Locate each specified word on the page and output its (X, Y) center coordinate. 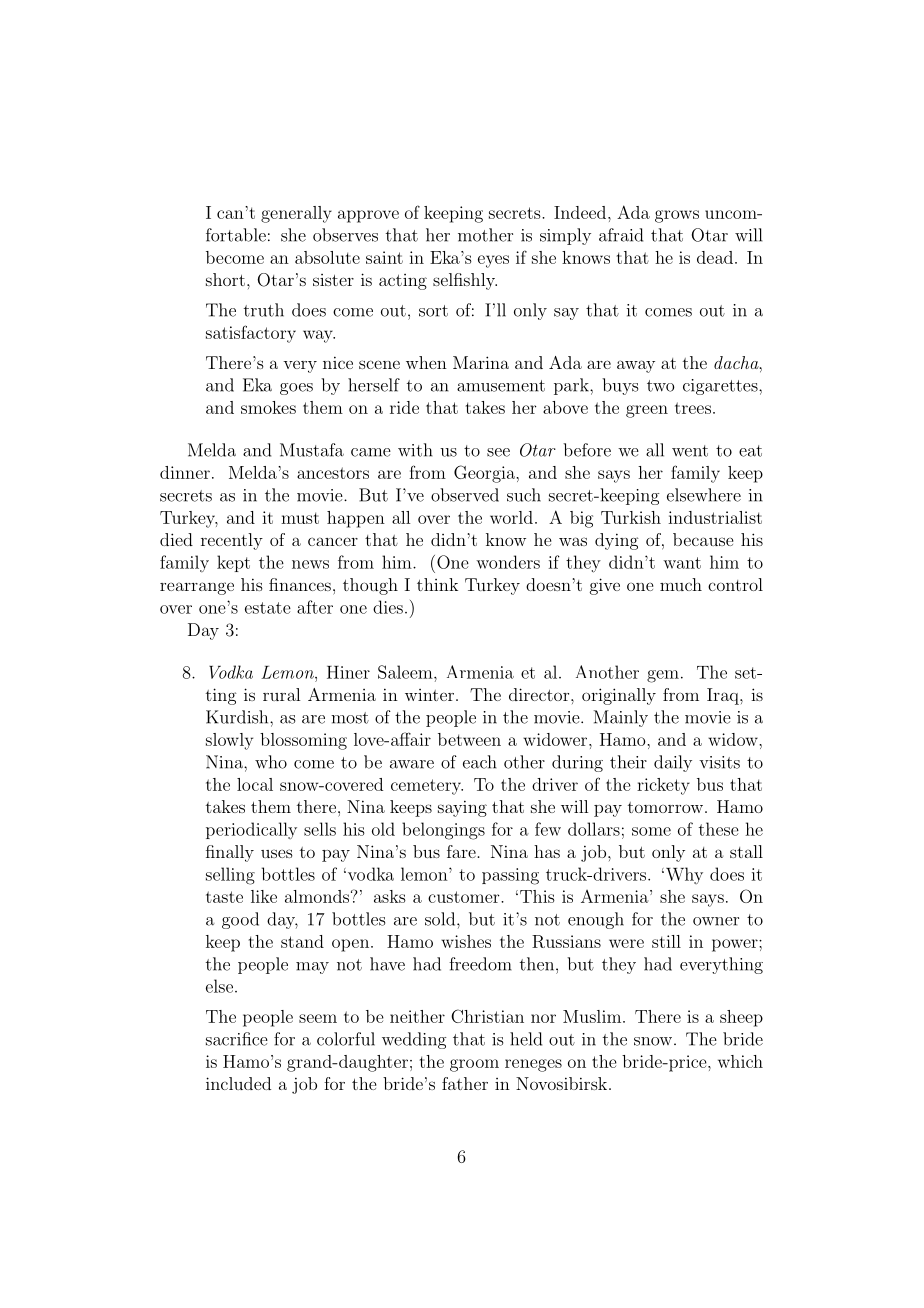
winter (431, 695)
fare (462, 851)
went (690, 451)
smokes (268, 407)
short (225, 279)
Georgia (485, 474)
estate (268, 608)
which (740, 1061)
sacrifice (237, 1039)
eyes (493, 261)
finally (230, 853)
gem (663, 676)
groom (474, 1065)
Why (683, 875)
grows (677, 216)
